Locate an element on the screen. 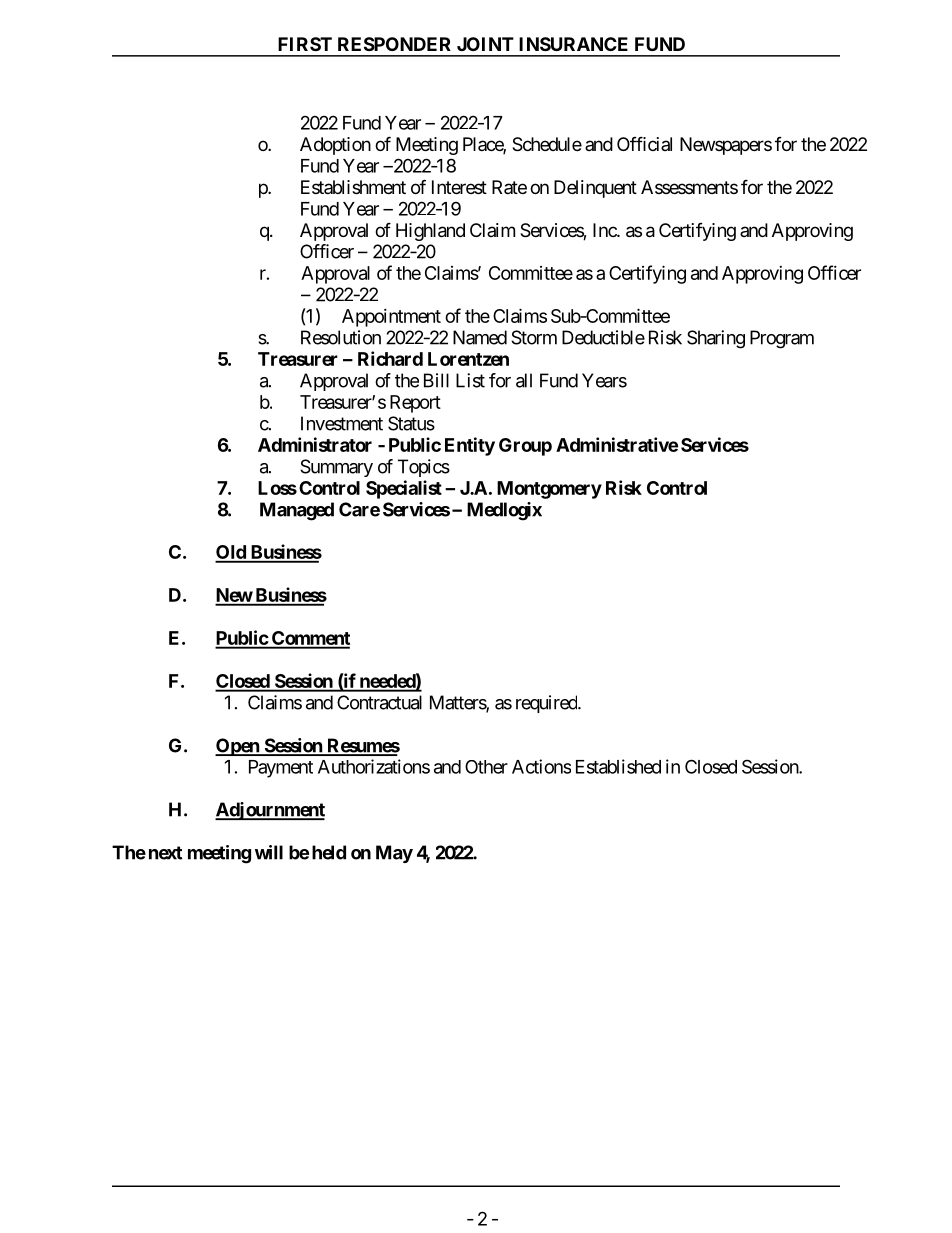  Adjournment is located at coordinates (270, 811).
